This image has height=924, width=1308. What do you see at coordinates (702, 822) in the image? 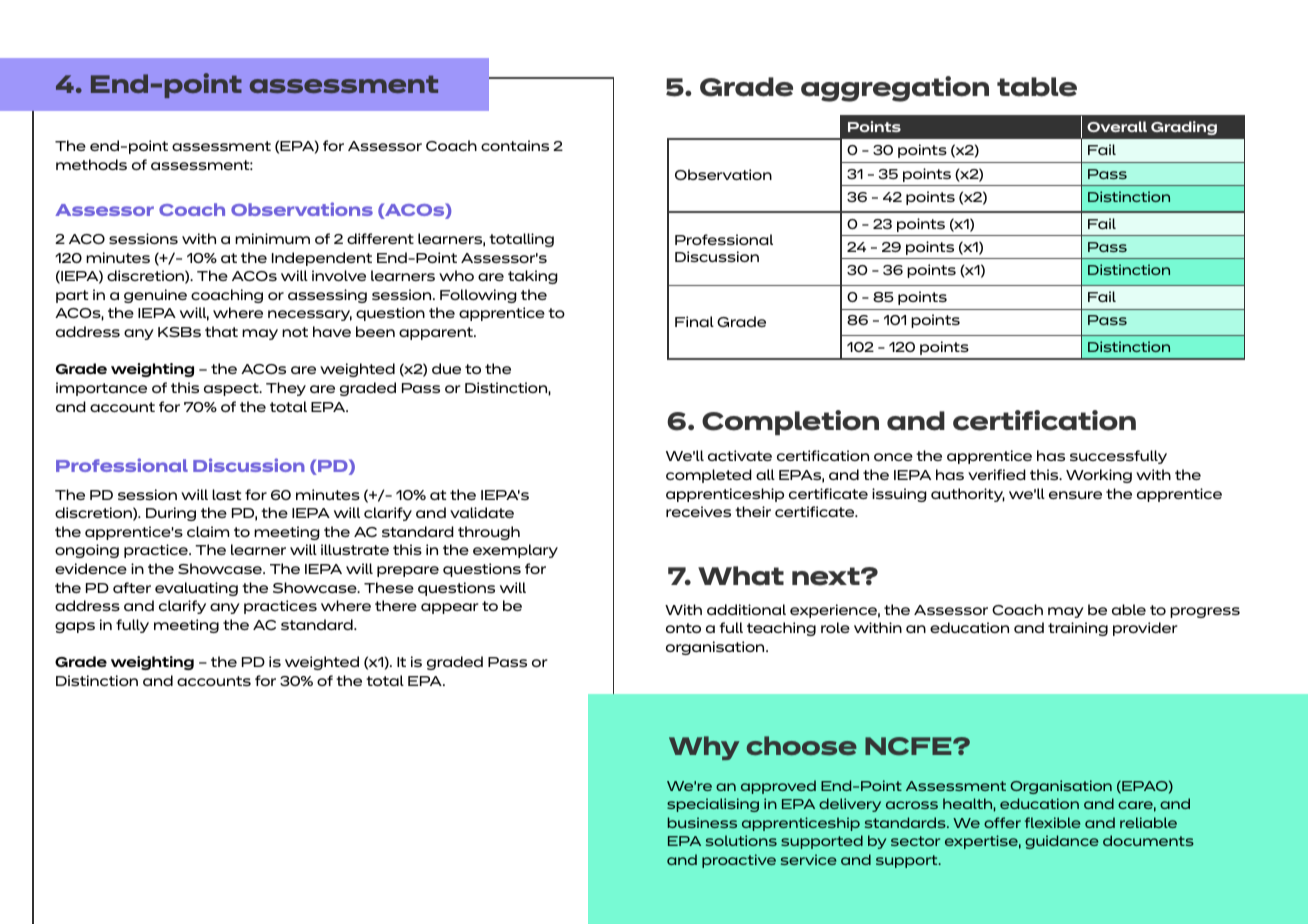
I see `business` at bounding box center [702, 822].
